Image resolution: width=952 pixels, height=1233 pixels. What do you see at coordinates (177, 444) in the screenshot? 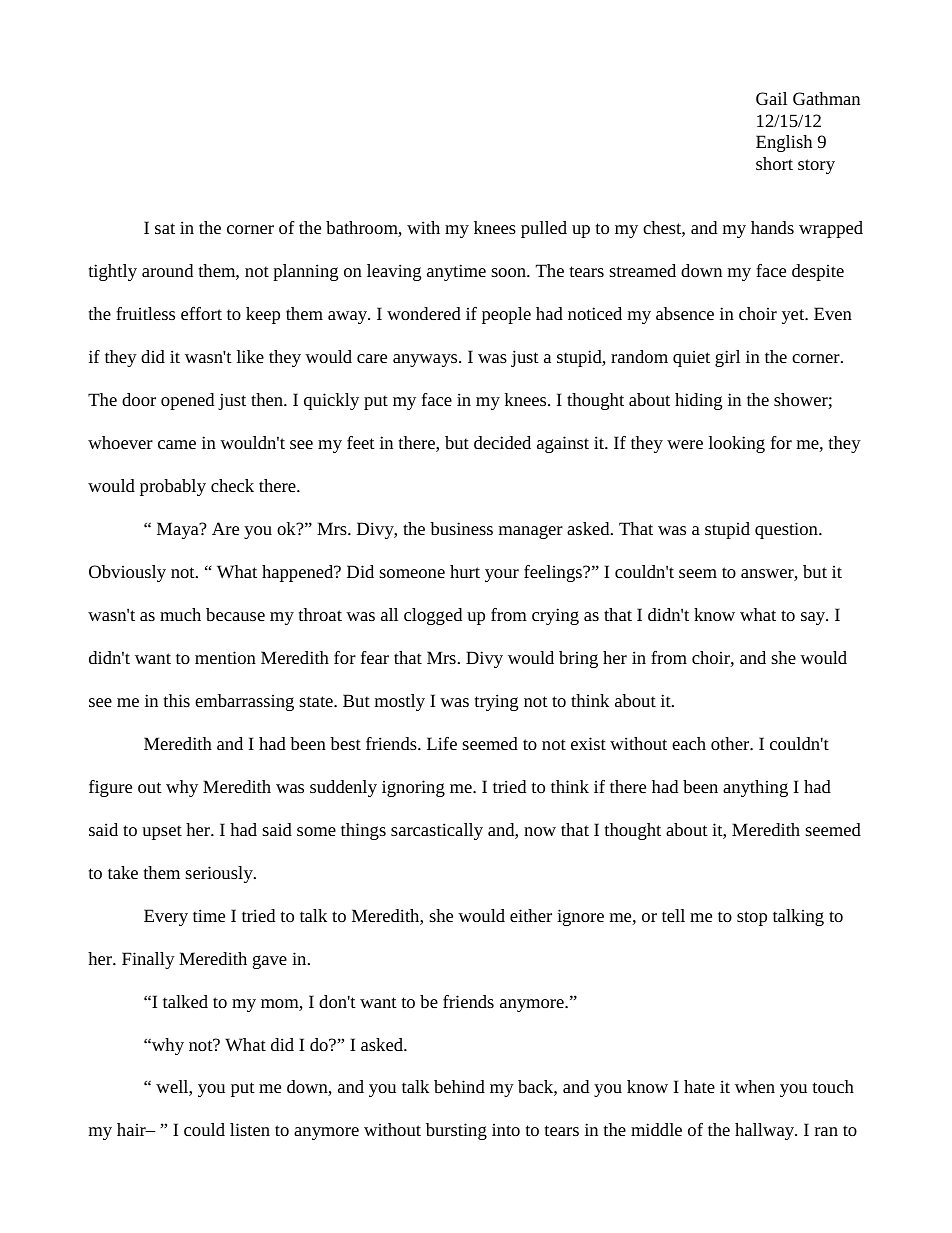
I see `came` at bounding box center [177, 444].
